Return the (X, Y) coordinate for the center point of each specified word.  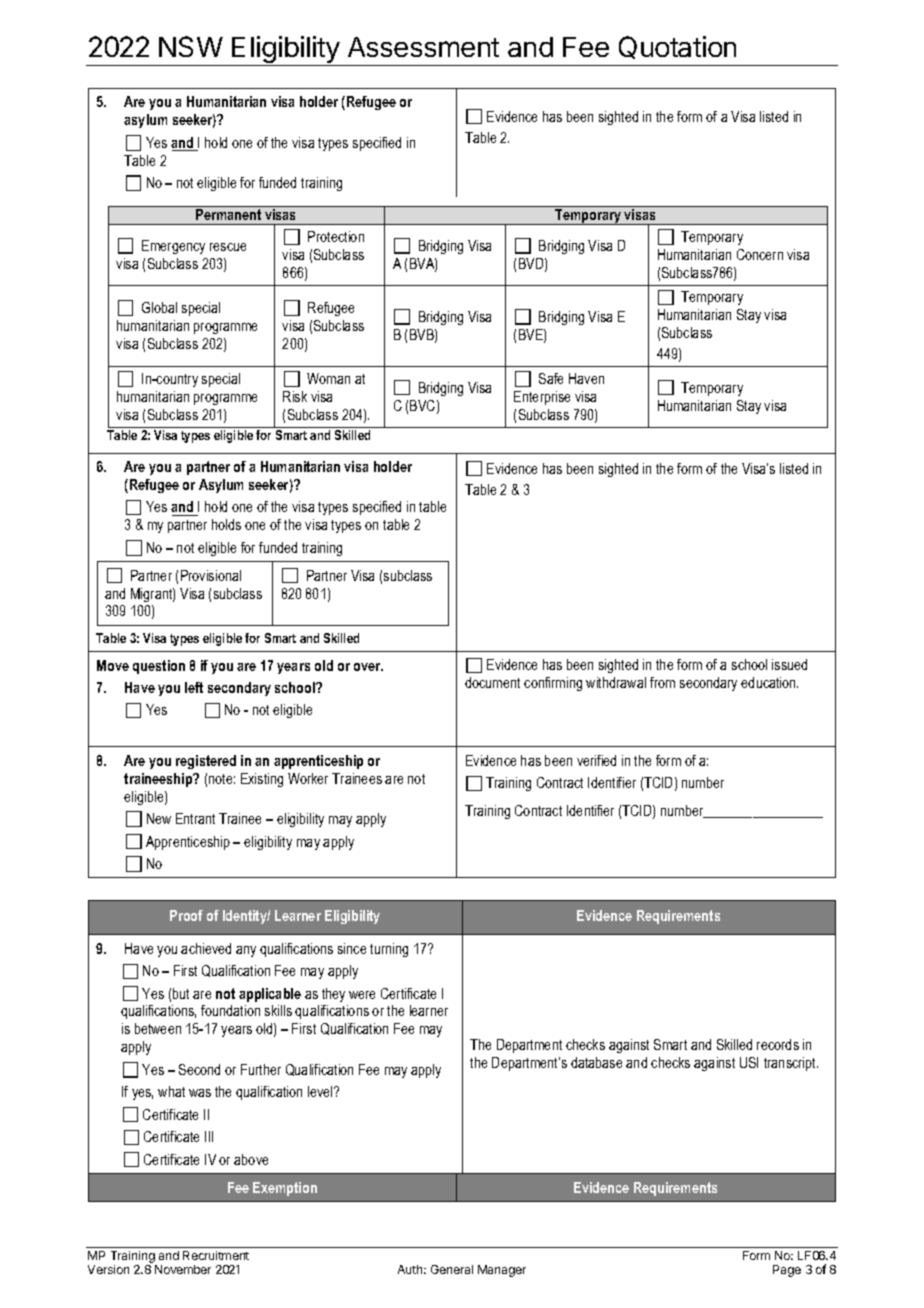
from (662, 682)
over (368, 667)
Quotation (677, 47)
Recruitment (216, 1255)
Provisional (211, 575)
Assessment (423, 47)
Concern (760, 254)
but (181, 993)
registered (206, 762)
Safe (551, 378)
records (778, 1044)
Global (159, 307)
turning (389, 950)
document (492, 682)
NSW (191, 46)
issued (789, 664)
